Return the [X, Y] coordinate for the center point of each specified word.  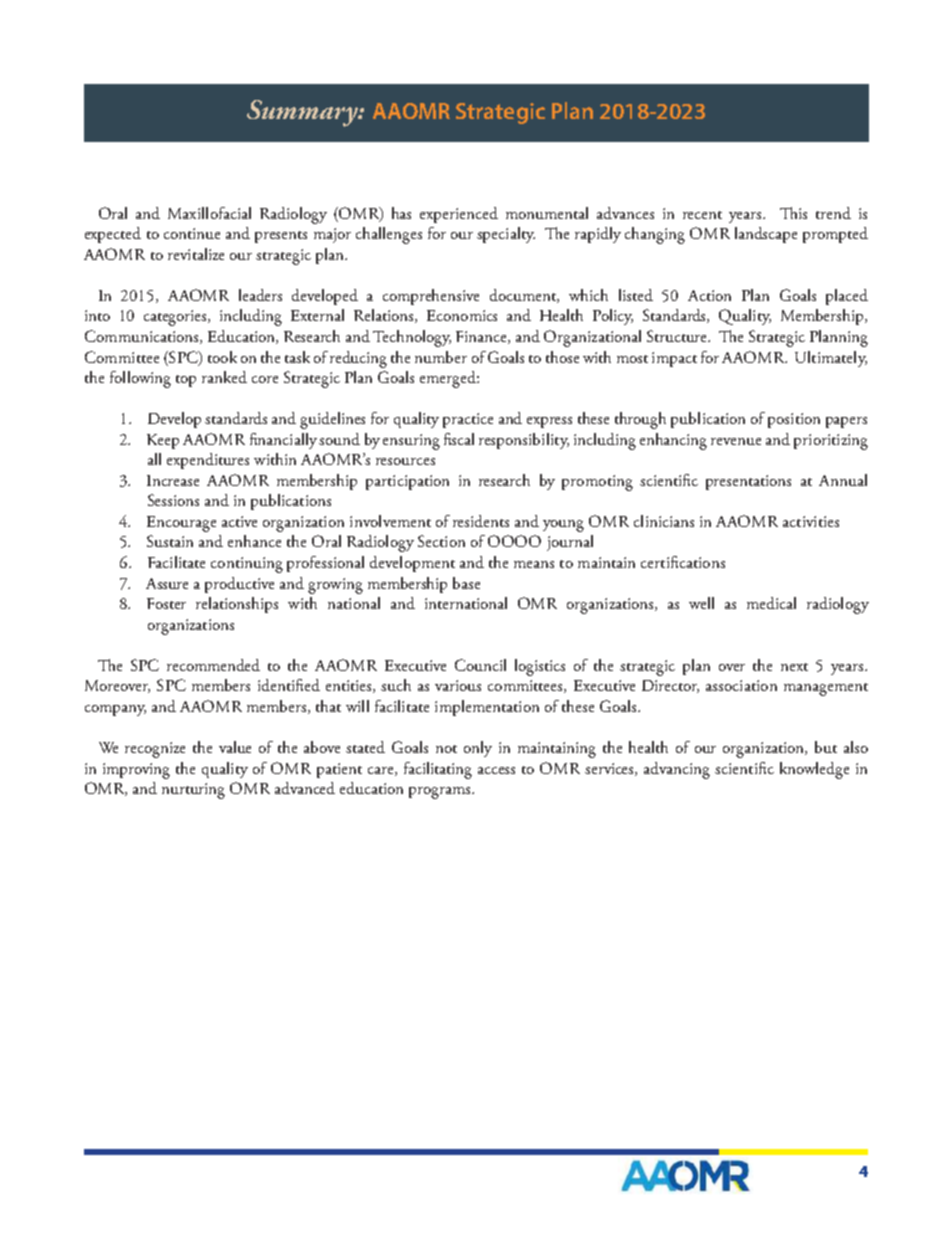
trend [833, 213]
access [496, 770]
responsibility [524, 441]
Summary [303, 113]
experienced [459, 215]
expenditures [208, 461]
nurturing [193, 791]
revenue [736, 441]
